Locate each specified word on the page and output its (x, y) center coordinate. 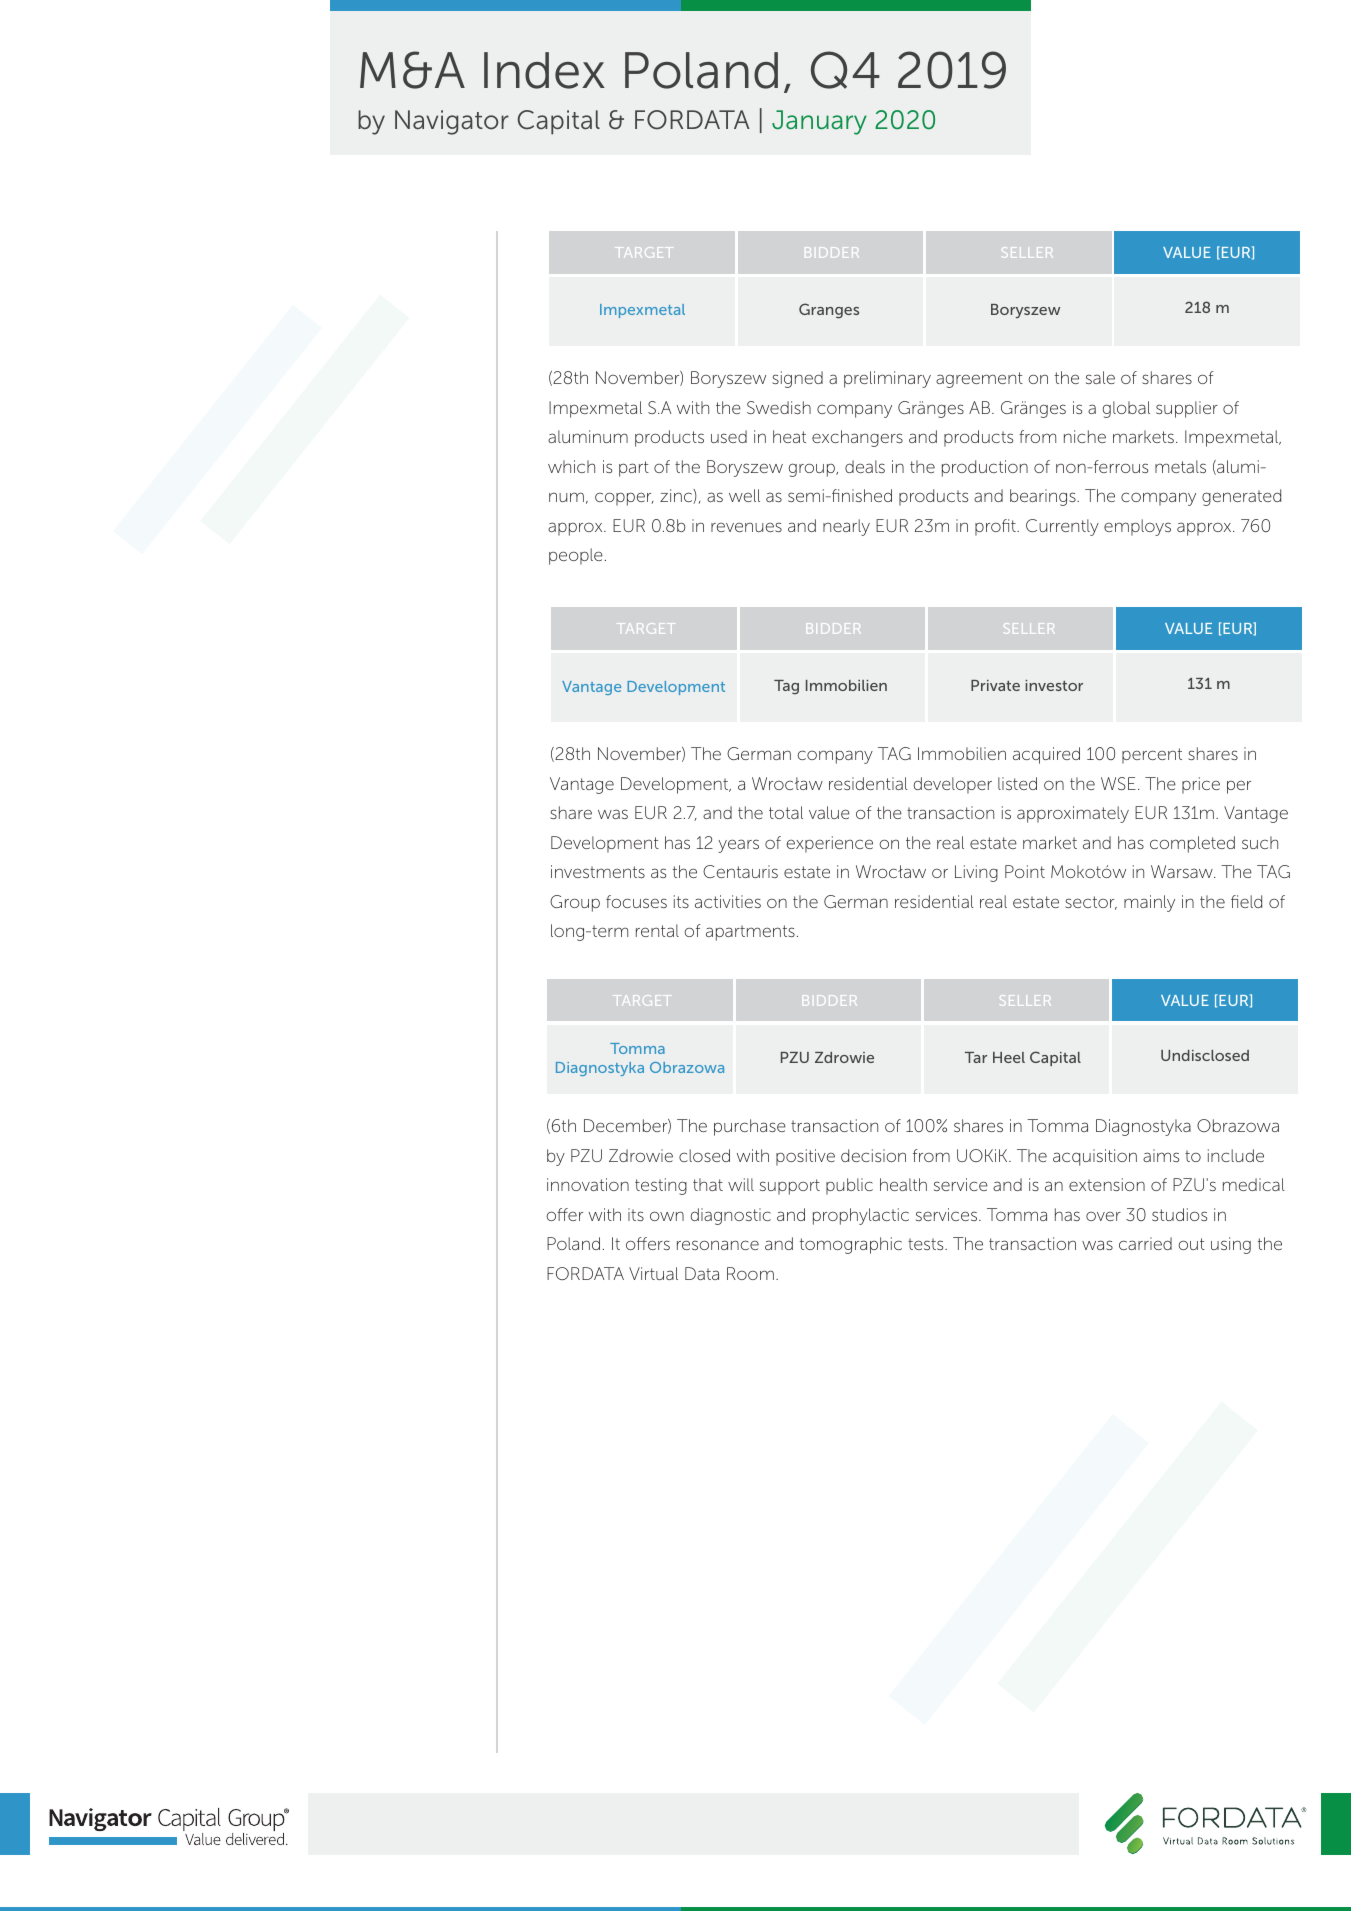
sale (1100, 377)
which (571, 466)
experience (829, 844)
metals (1180, 466)
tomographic (851, 1245)
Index (544, 70)
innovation (588, 1184)
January (819, 122)
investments (598, 871)
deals (865, 466)
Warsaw (1183, 871)
